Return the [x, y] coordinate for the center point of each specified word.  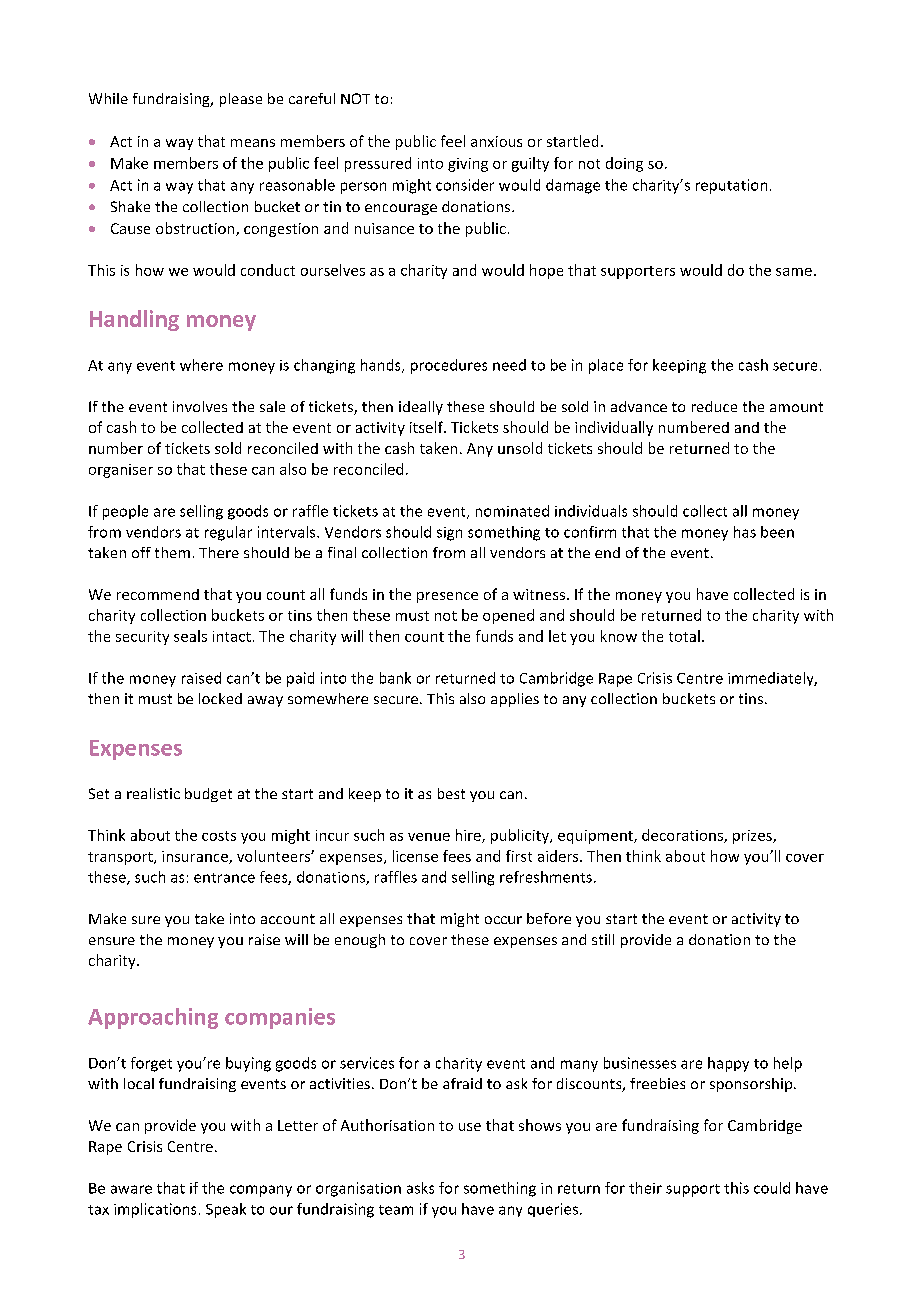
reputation [731, 186]
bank [395, 678]
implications [155, 1210]
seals [190, 636]
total [684, 636]
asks [420, 1188]
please [241, 100]
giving [468, 165]
